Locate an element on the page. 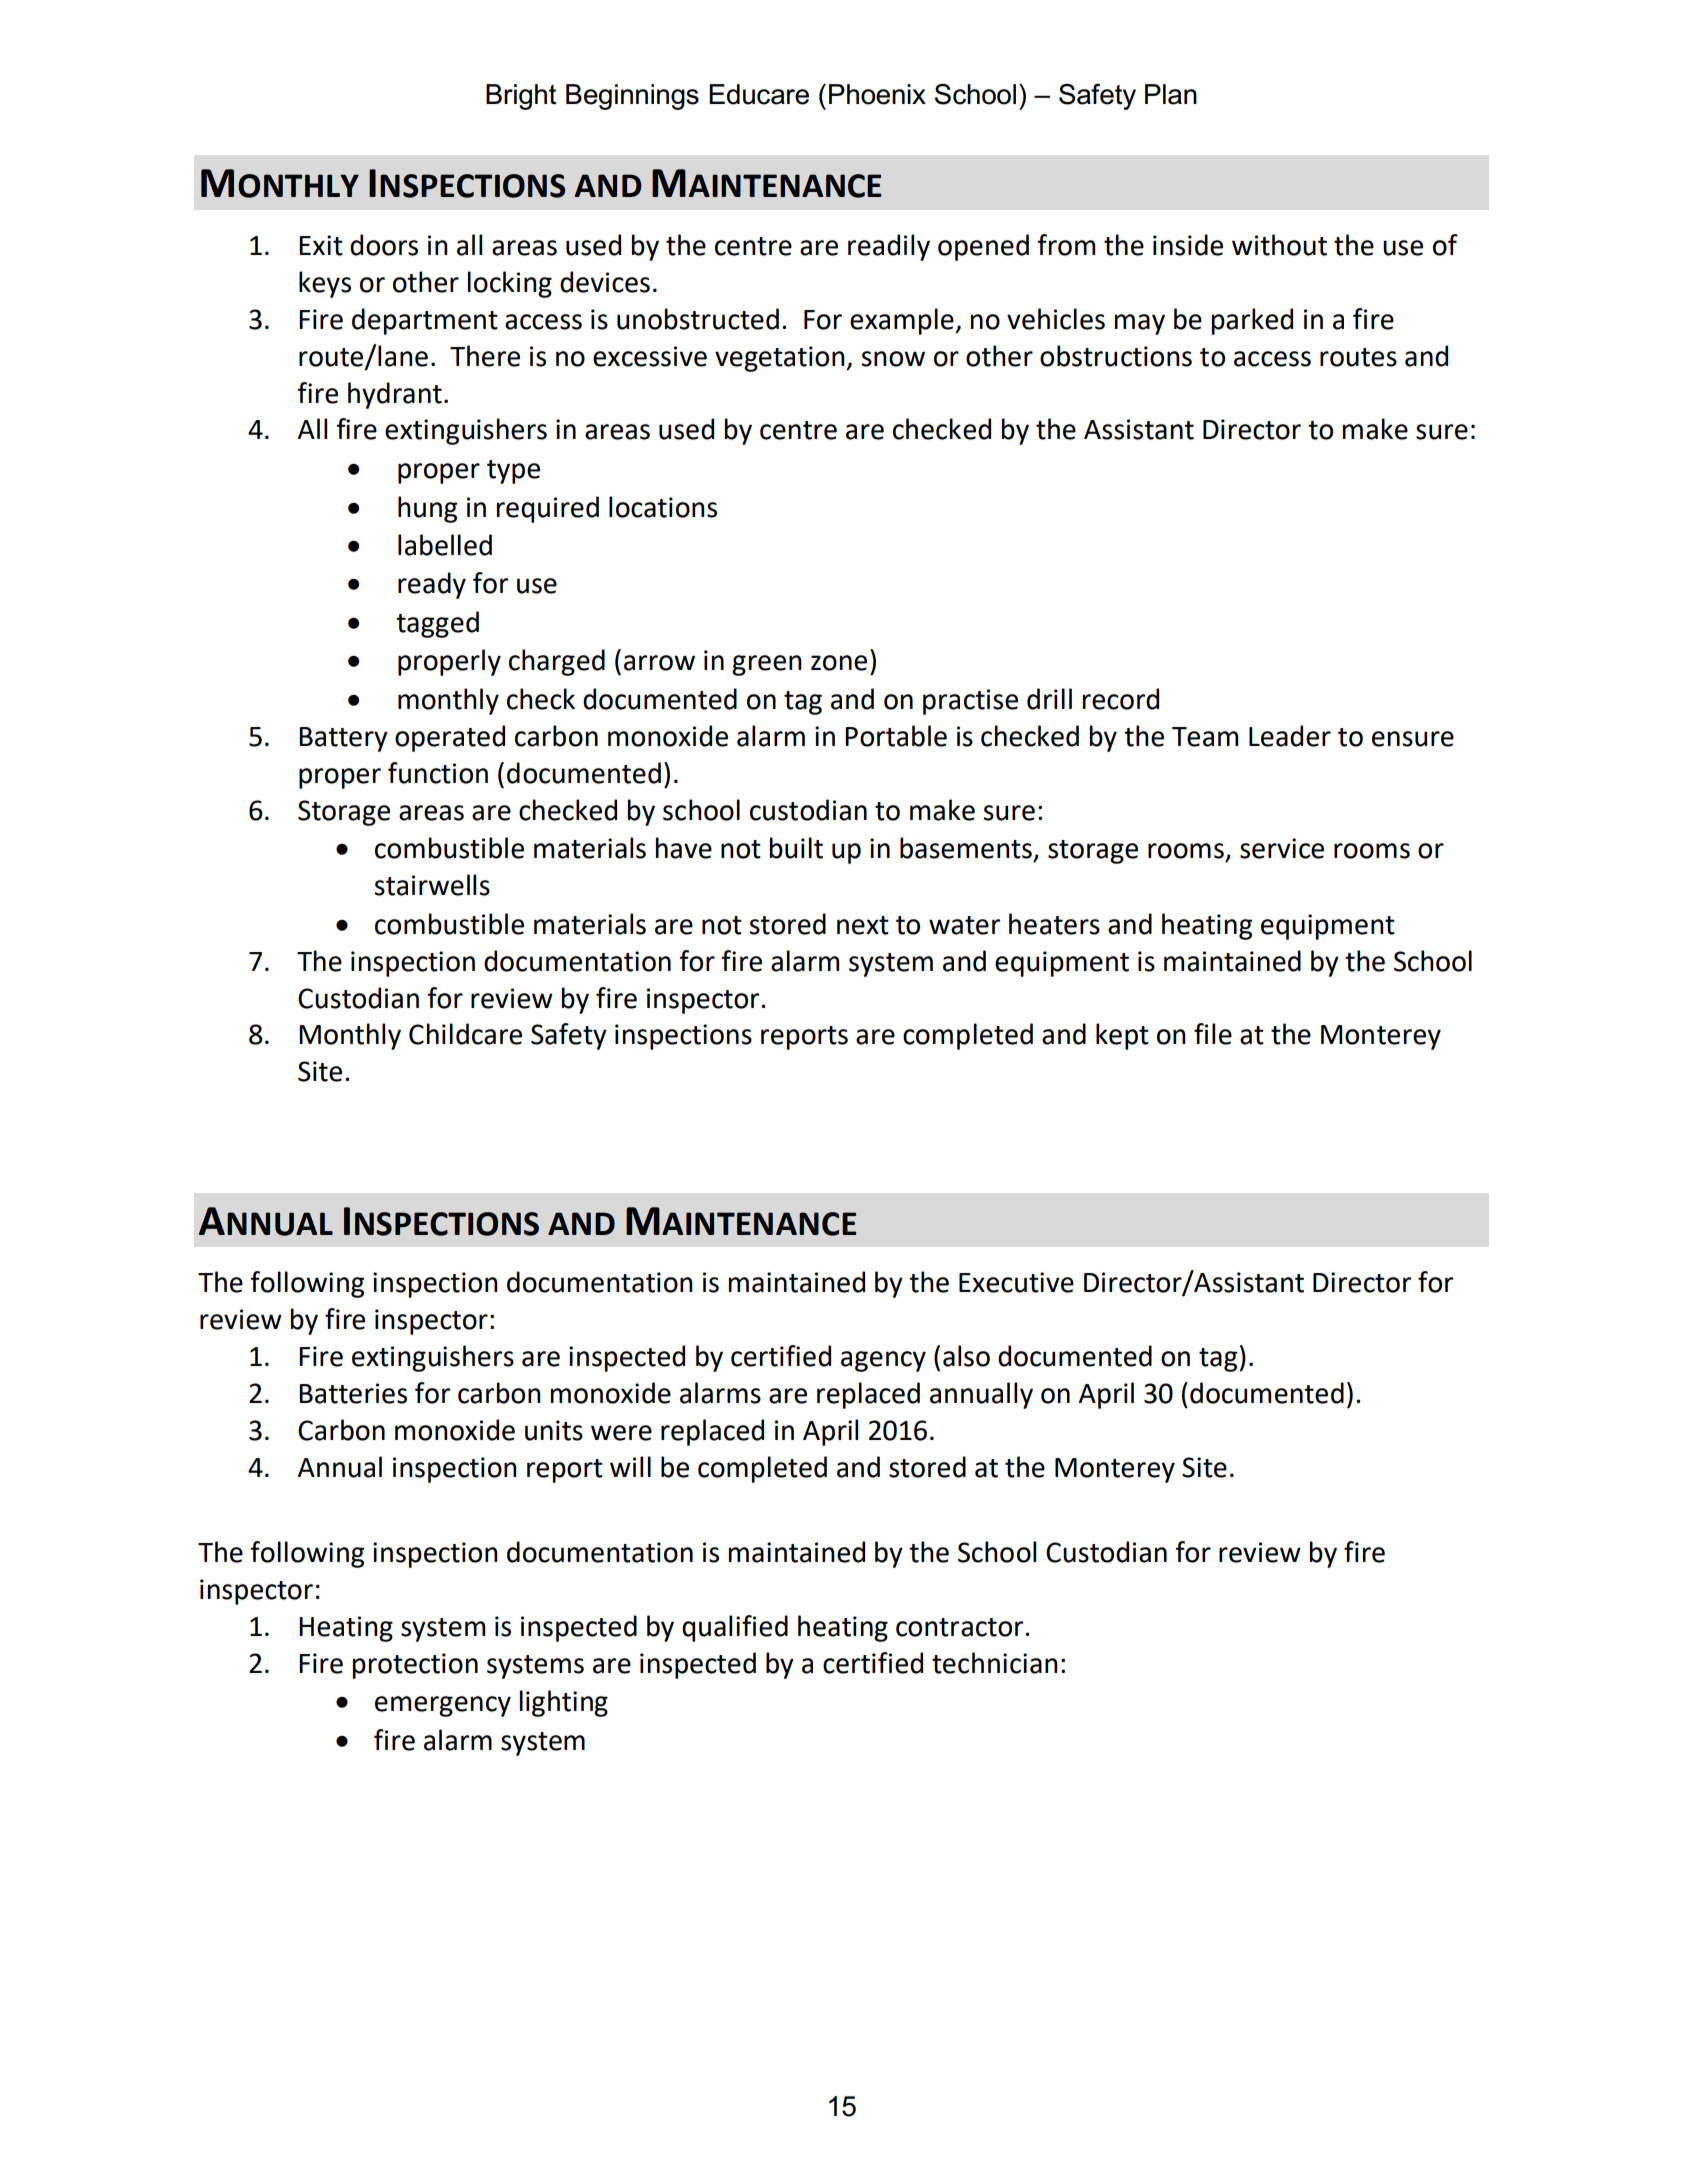 This document has width=1682, height=2177. Plan is located at coordinates (1171, 94).
